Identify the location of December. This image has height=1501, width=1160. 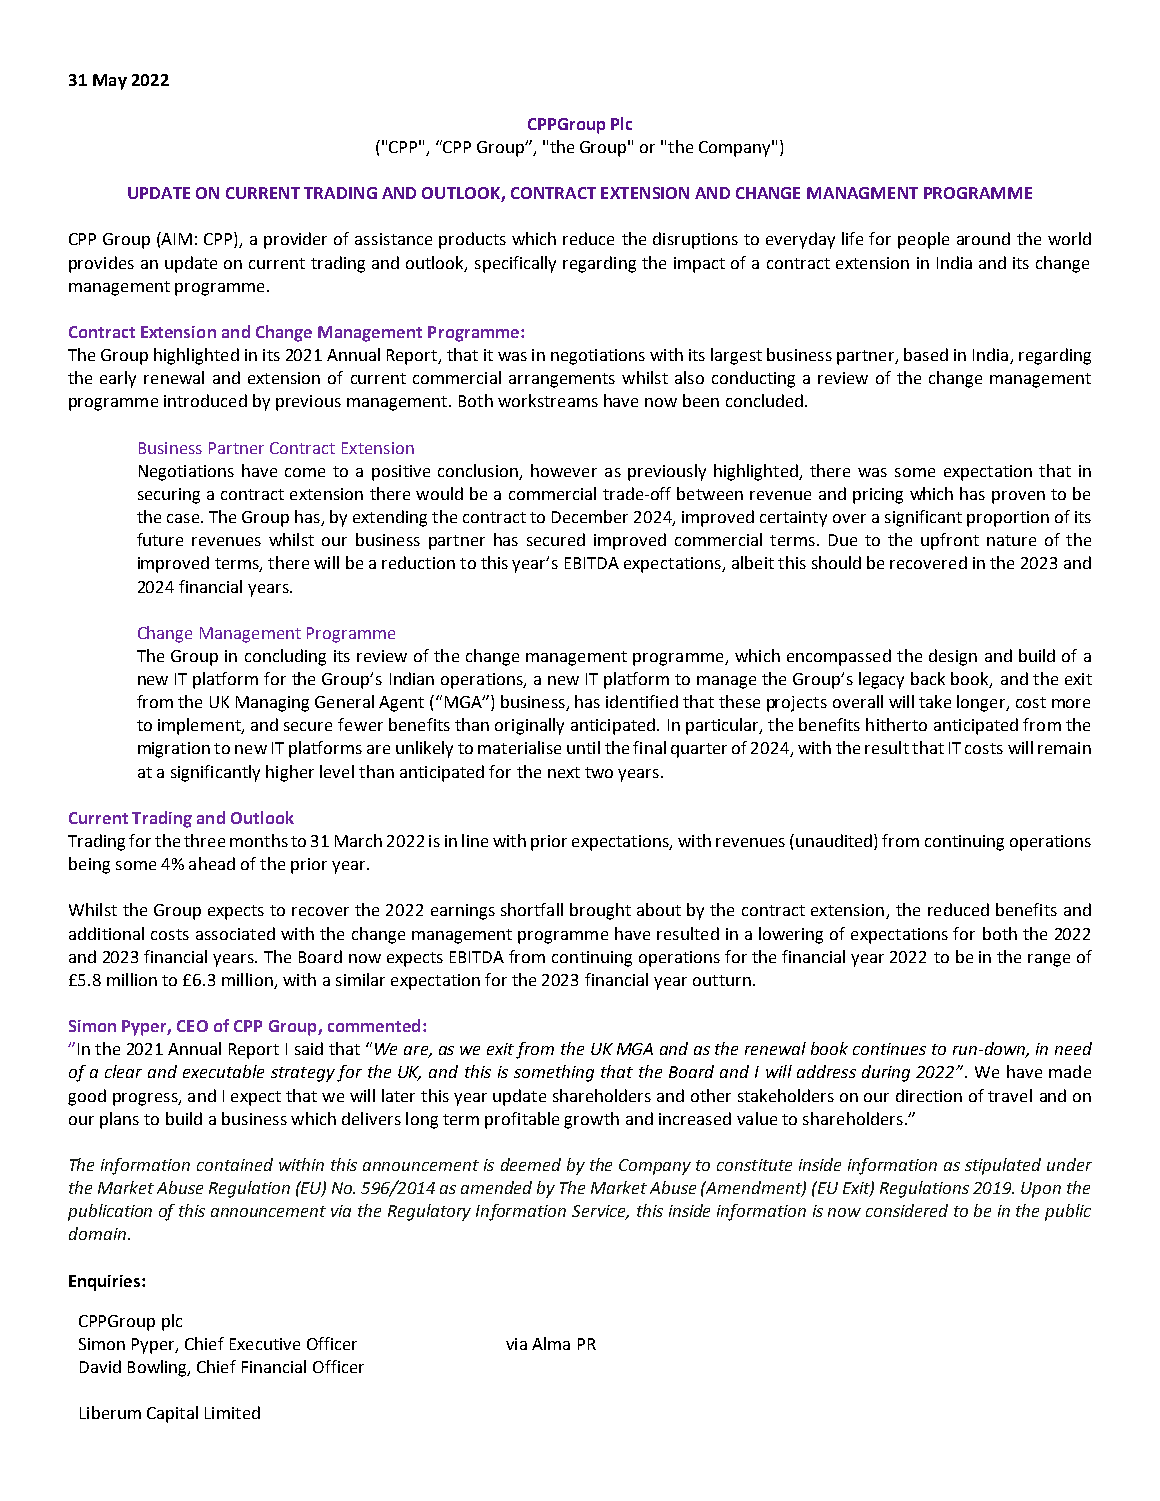
(590, 516).
